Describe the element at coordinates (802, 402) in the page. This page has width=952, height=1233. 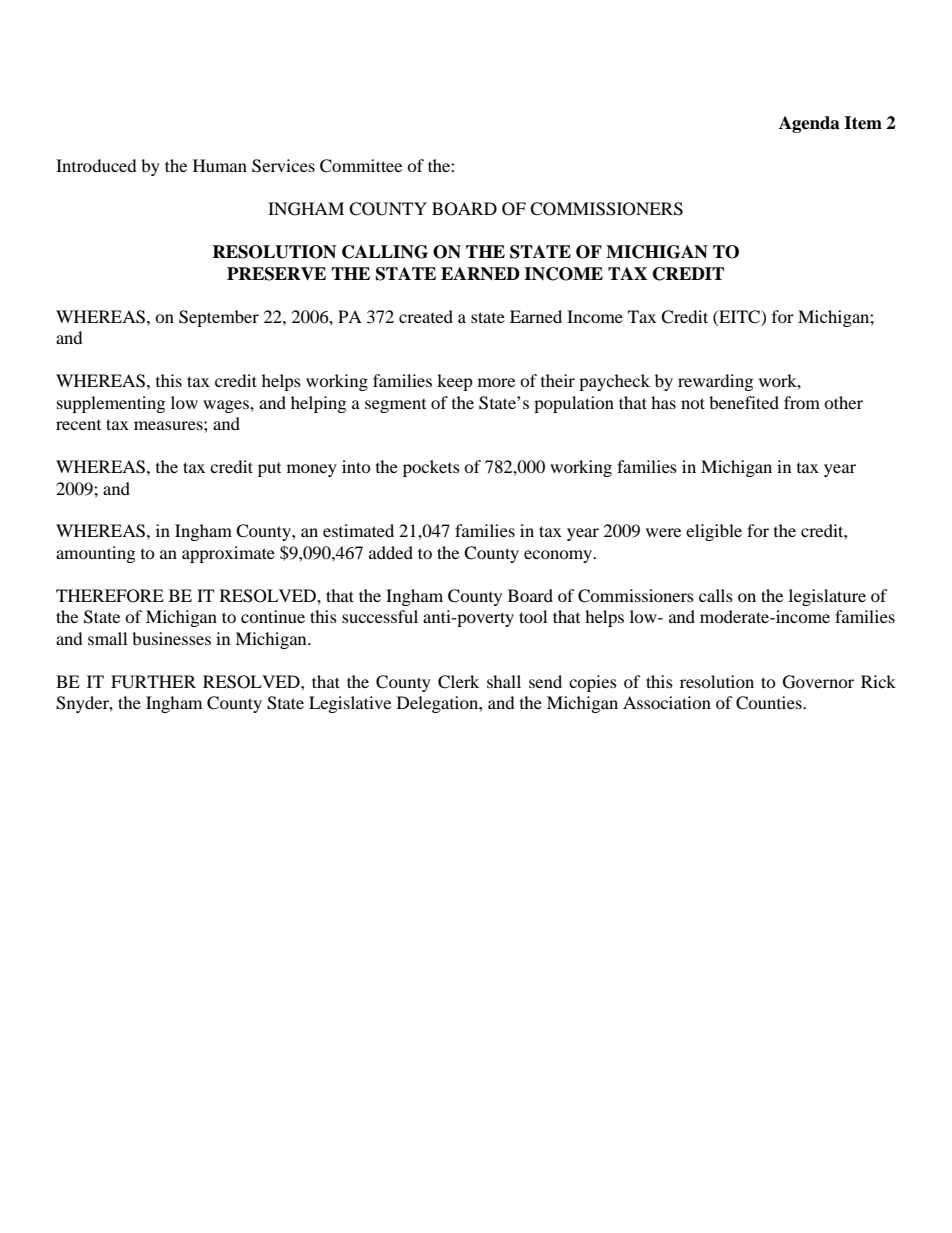
I see `from` at that location.
